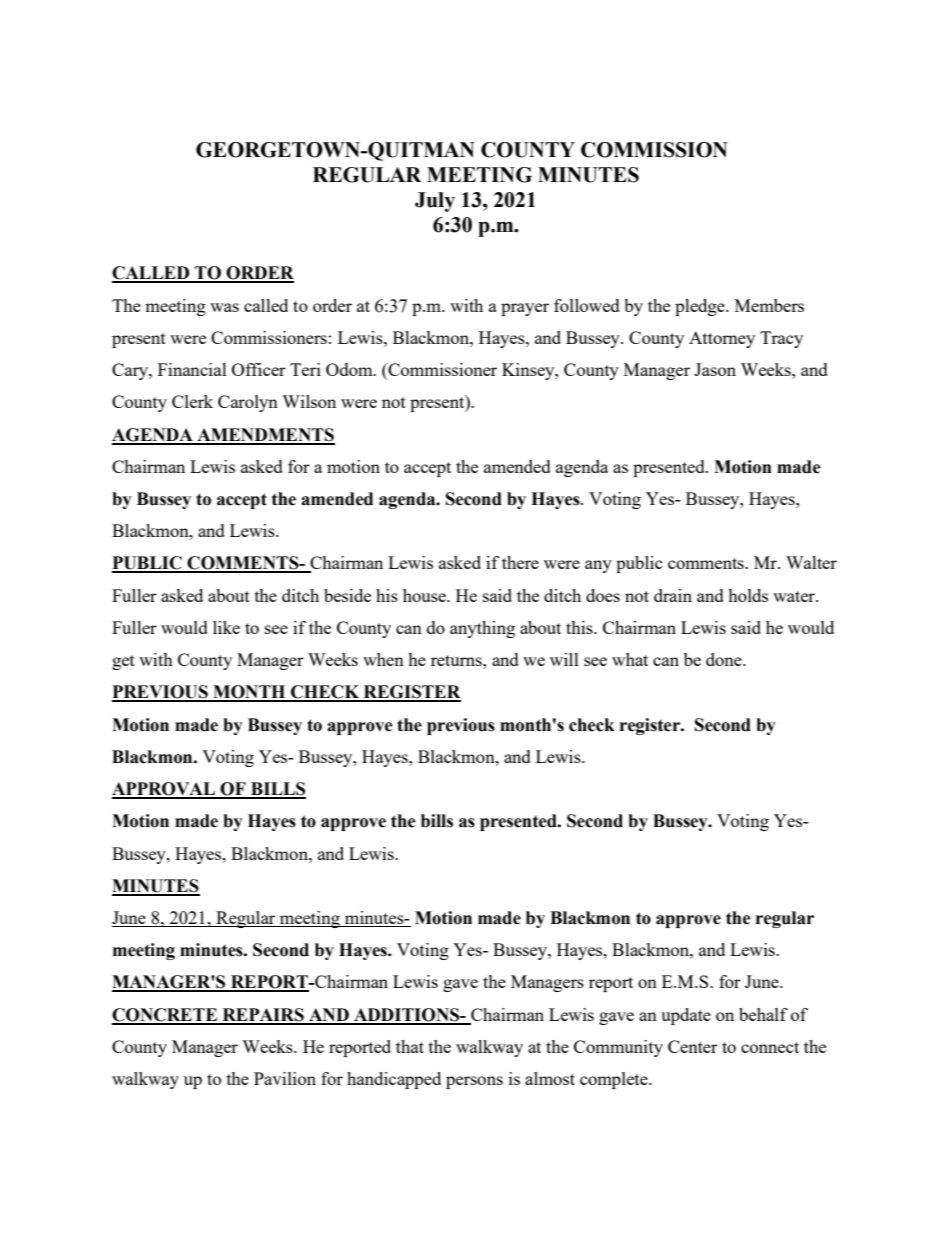 The height and width of the screenshot is (1233, 952). I want to click on APPROVAL, so click(164, 790).
